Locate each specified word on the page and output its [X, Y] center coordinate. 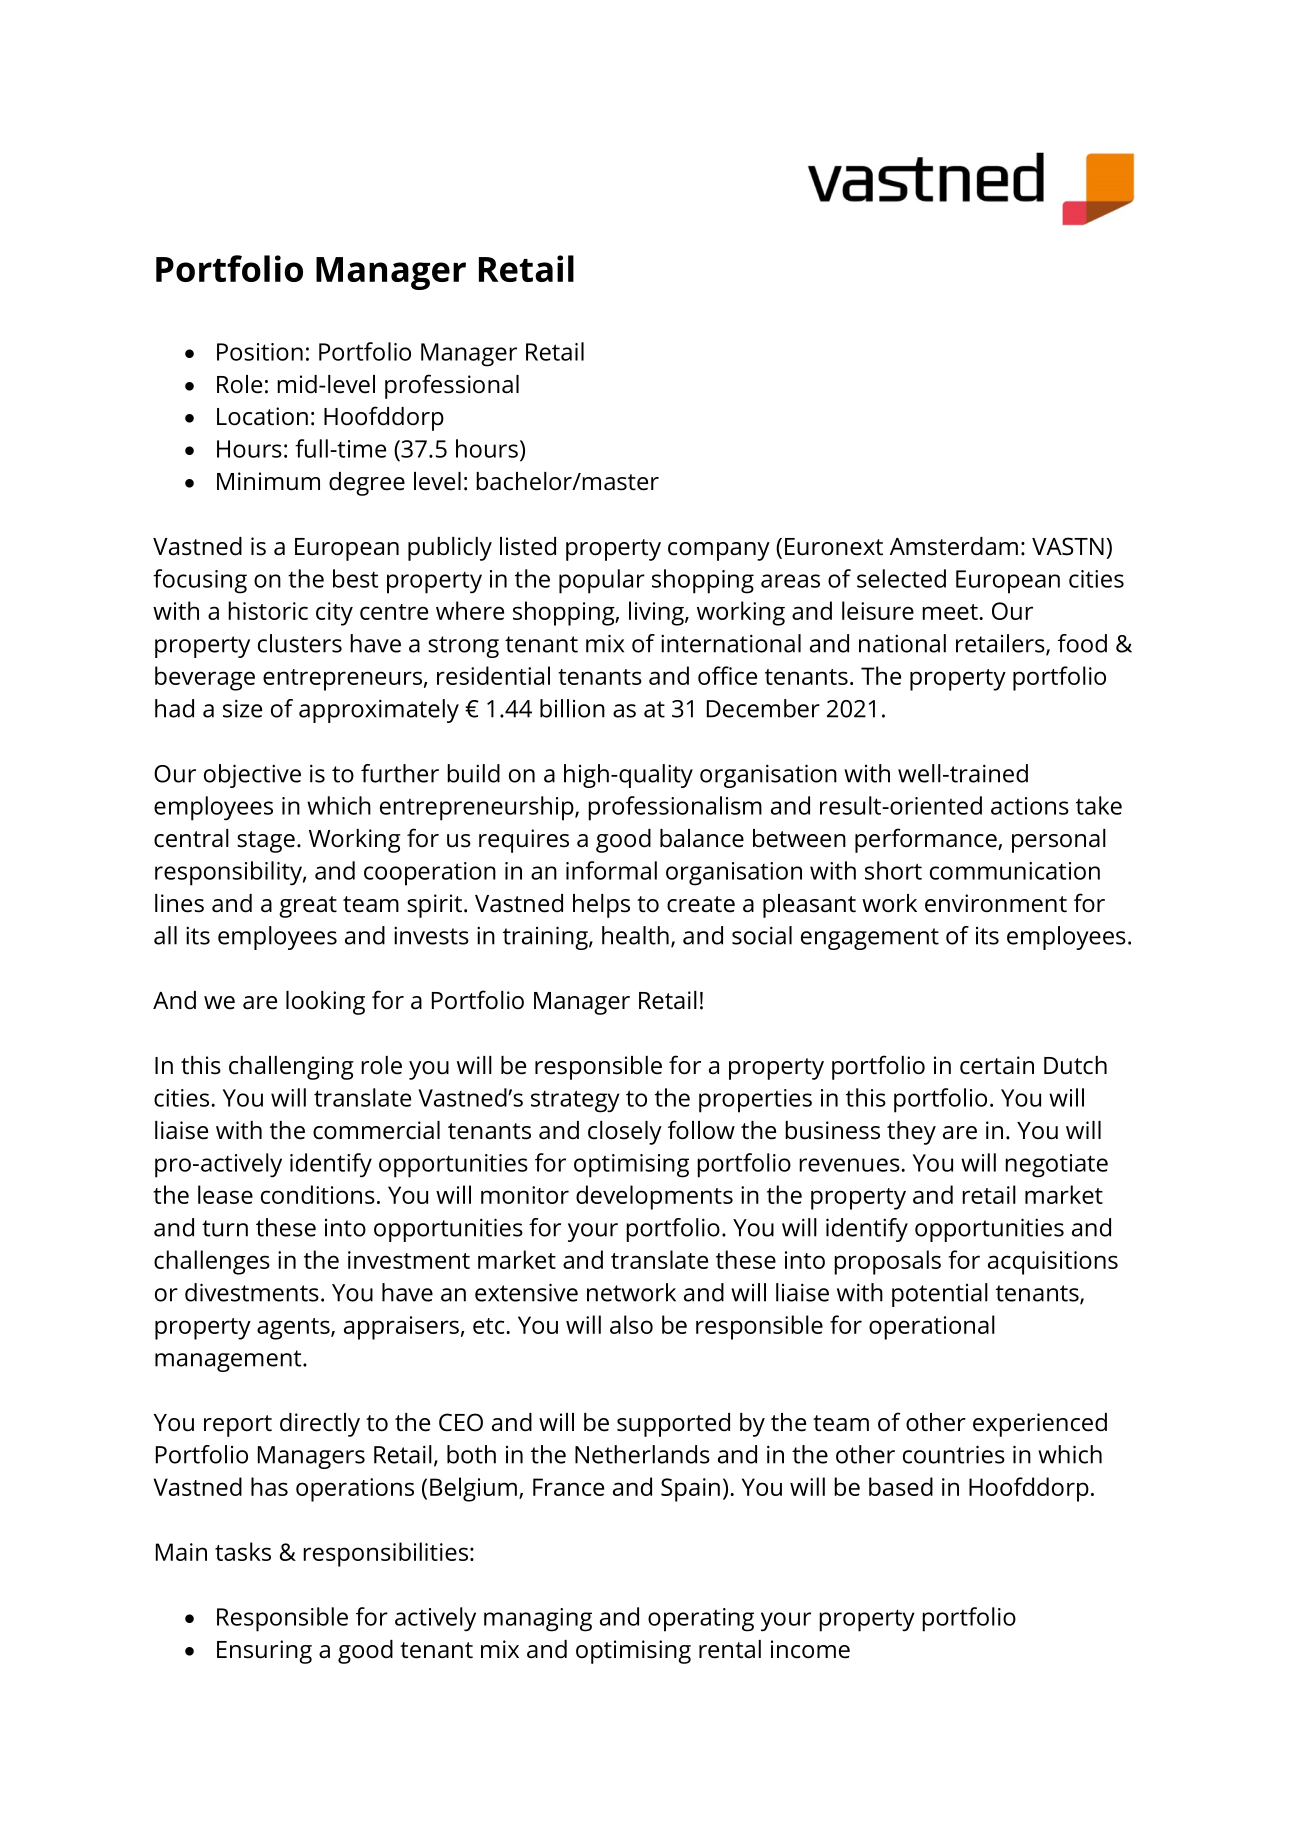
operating [701, 1620]
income [810, 1649]
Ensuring [264, 1652]
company [719, 551]
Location [262, 416]
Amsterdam [954, 546]
